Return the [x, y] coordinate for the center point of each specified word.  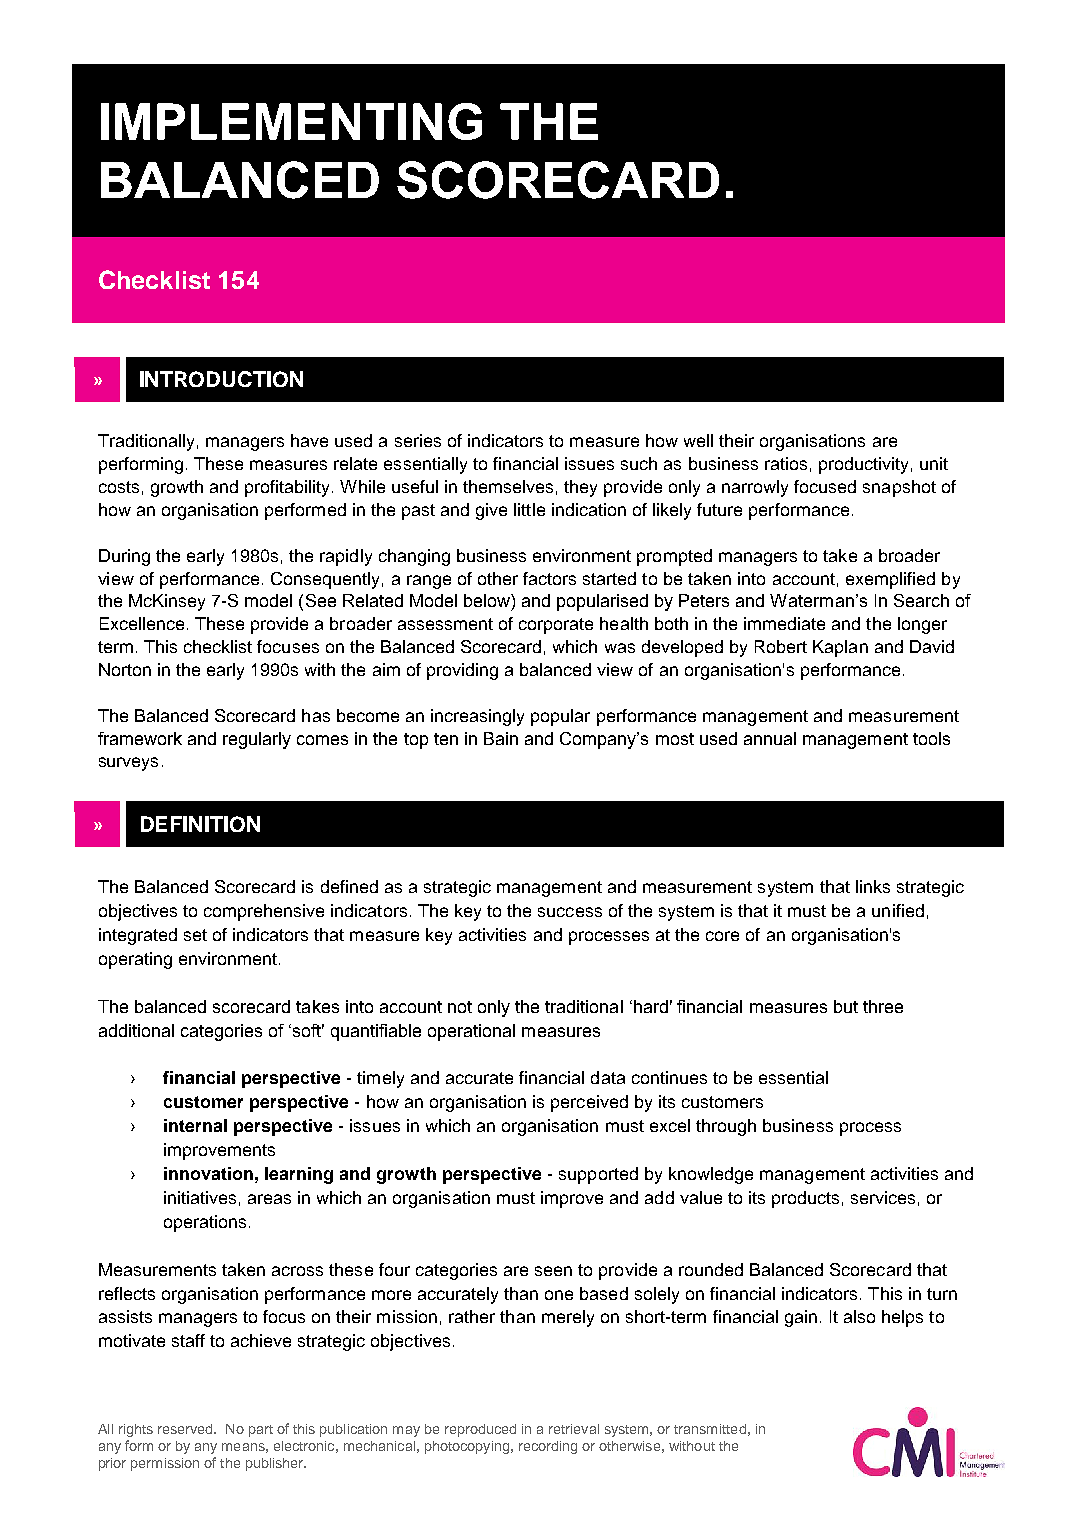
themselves [508, 486]
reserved [186, 1429]
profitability [289, 488]
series [418, 440]
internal [195, 1125]
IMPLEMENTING [291, 121]
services [883, 1197]
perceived [589, 1103]
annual [770, 738]
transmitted [710, 1429]
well [698, 440]
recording [548, 1447]
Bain [501, 738]
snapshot [899, 488]
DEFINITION [200, 824]
